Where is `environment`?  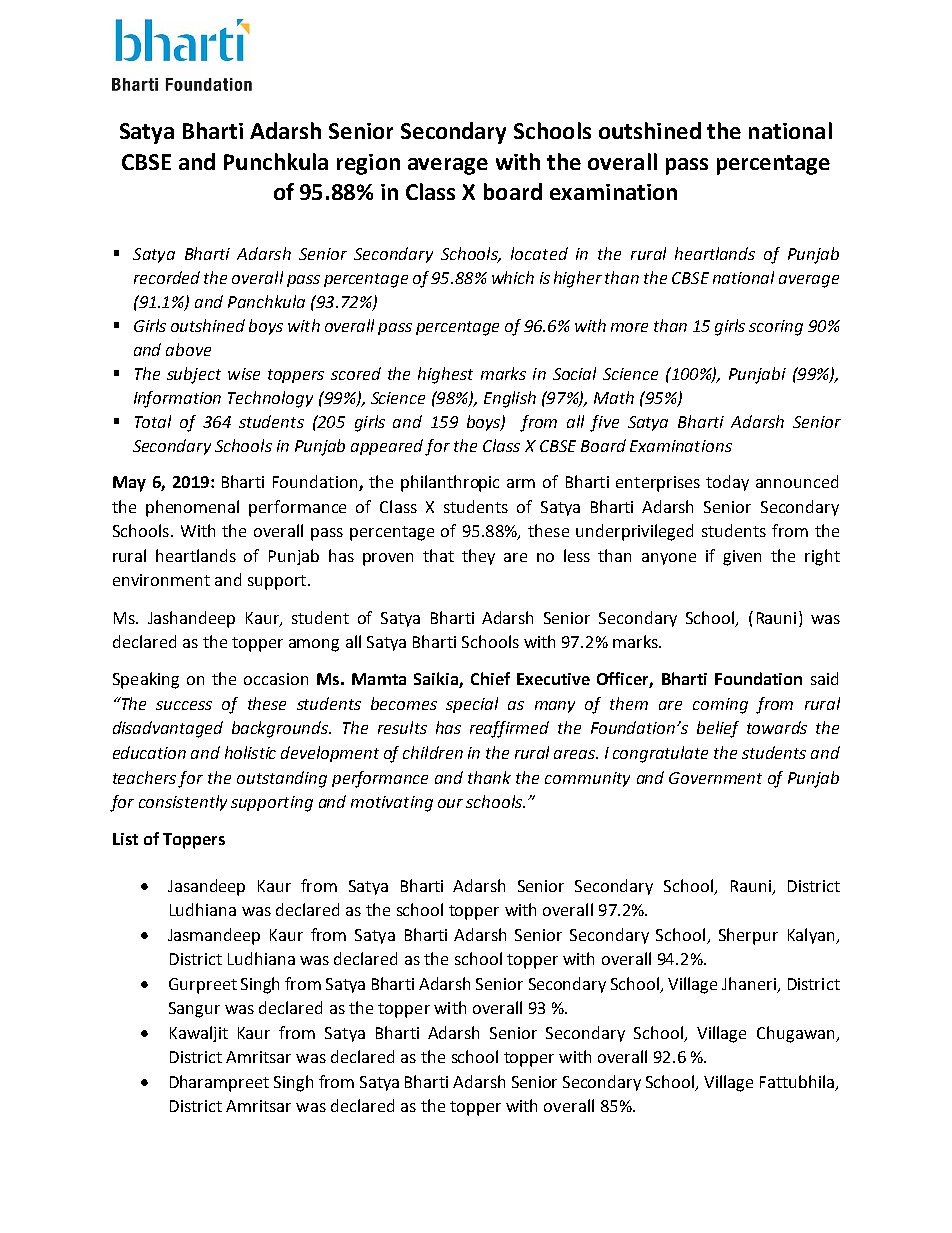
environment is located at coordinates (161, 580).
